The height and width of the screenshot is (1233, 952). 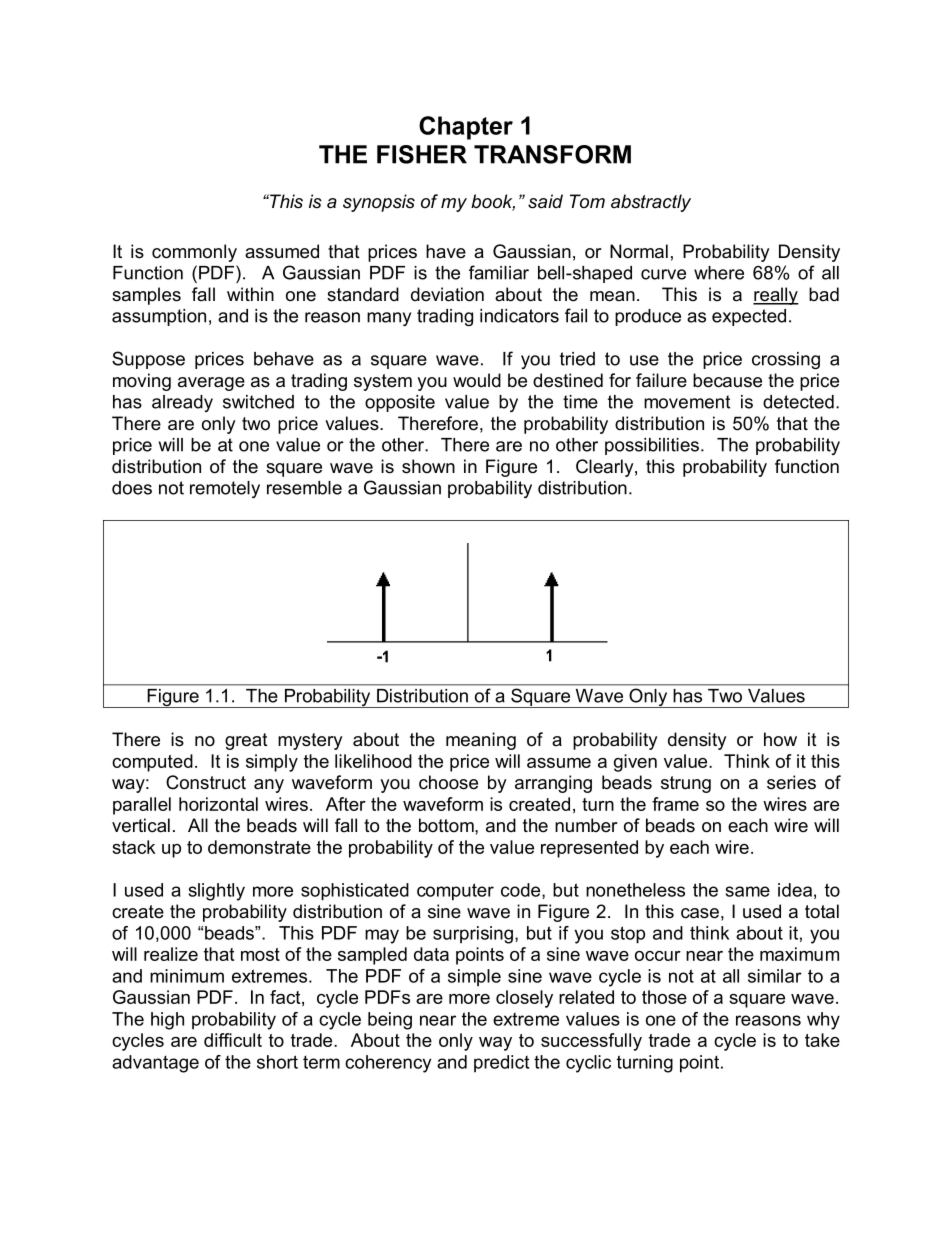 What do you see at coordinates (233, 1040) in the screenshot?
I see `difficult` at bounding box center [233, 1040].
